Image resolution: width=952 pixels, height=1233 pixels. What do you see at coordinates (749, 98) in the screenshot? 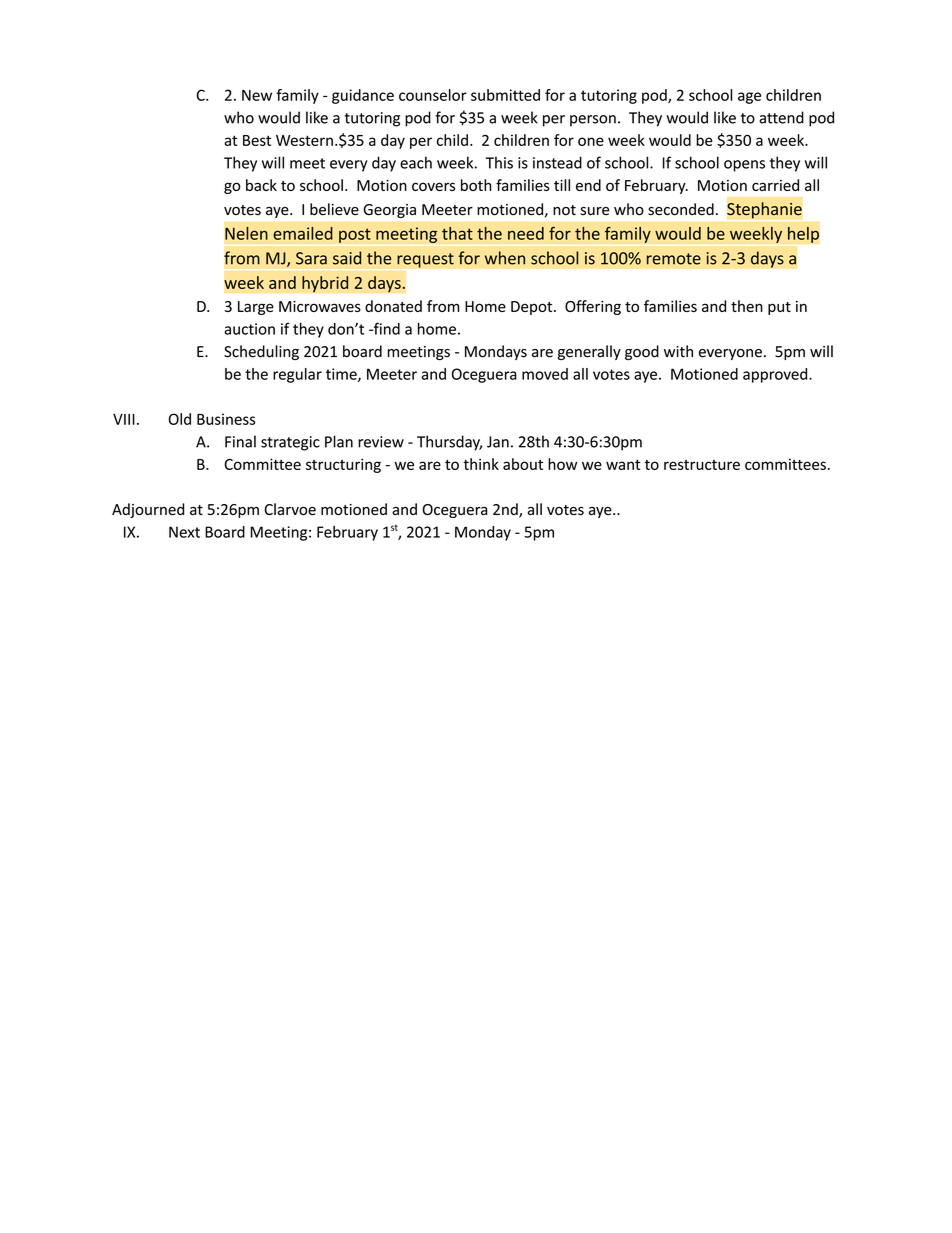
I see `age` at bounding box center [749, 98].
